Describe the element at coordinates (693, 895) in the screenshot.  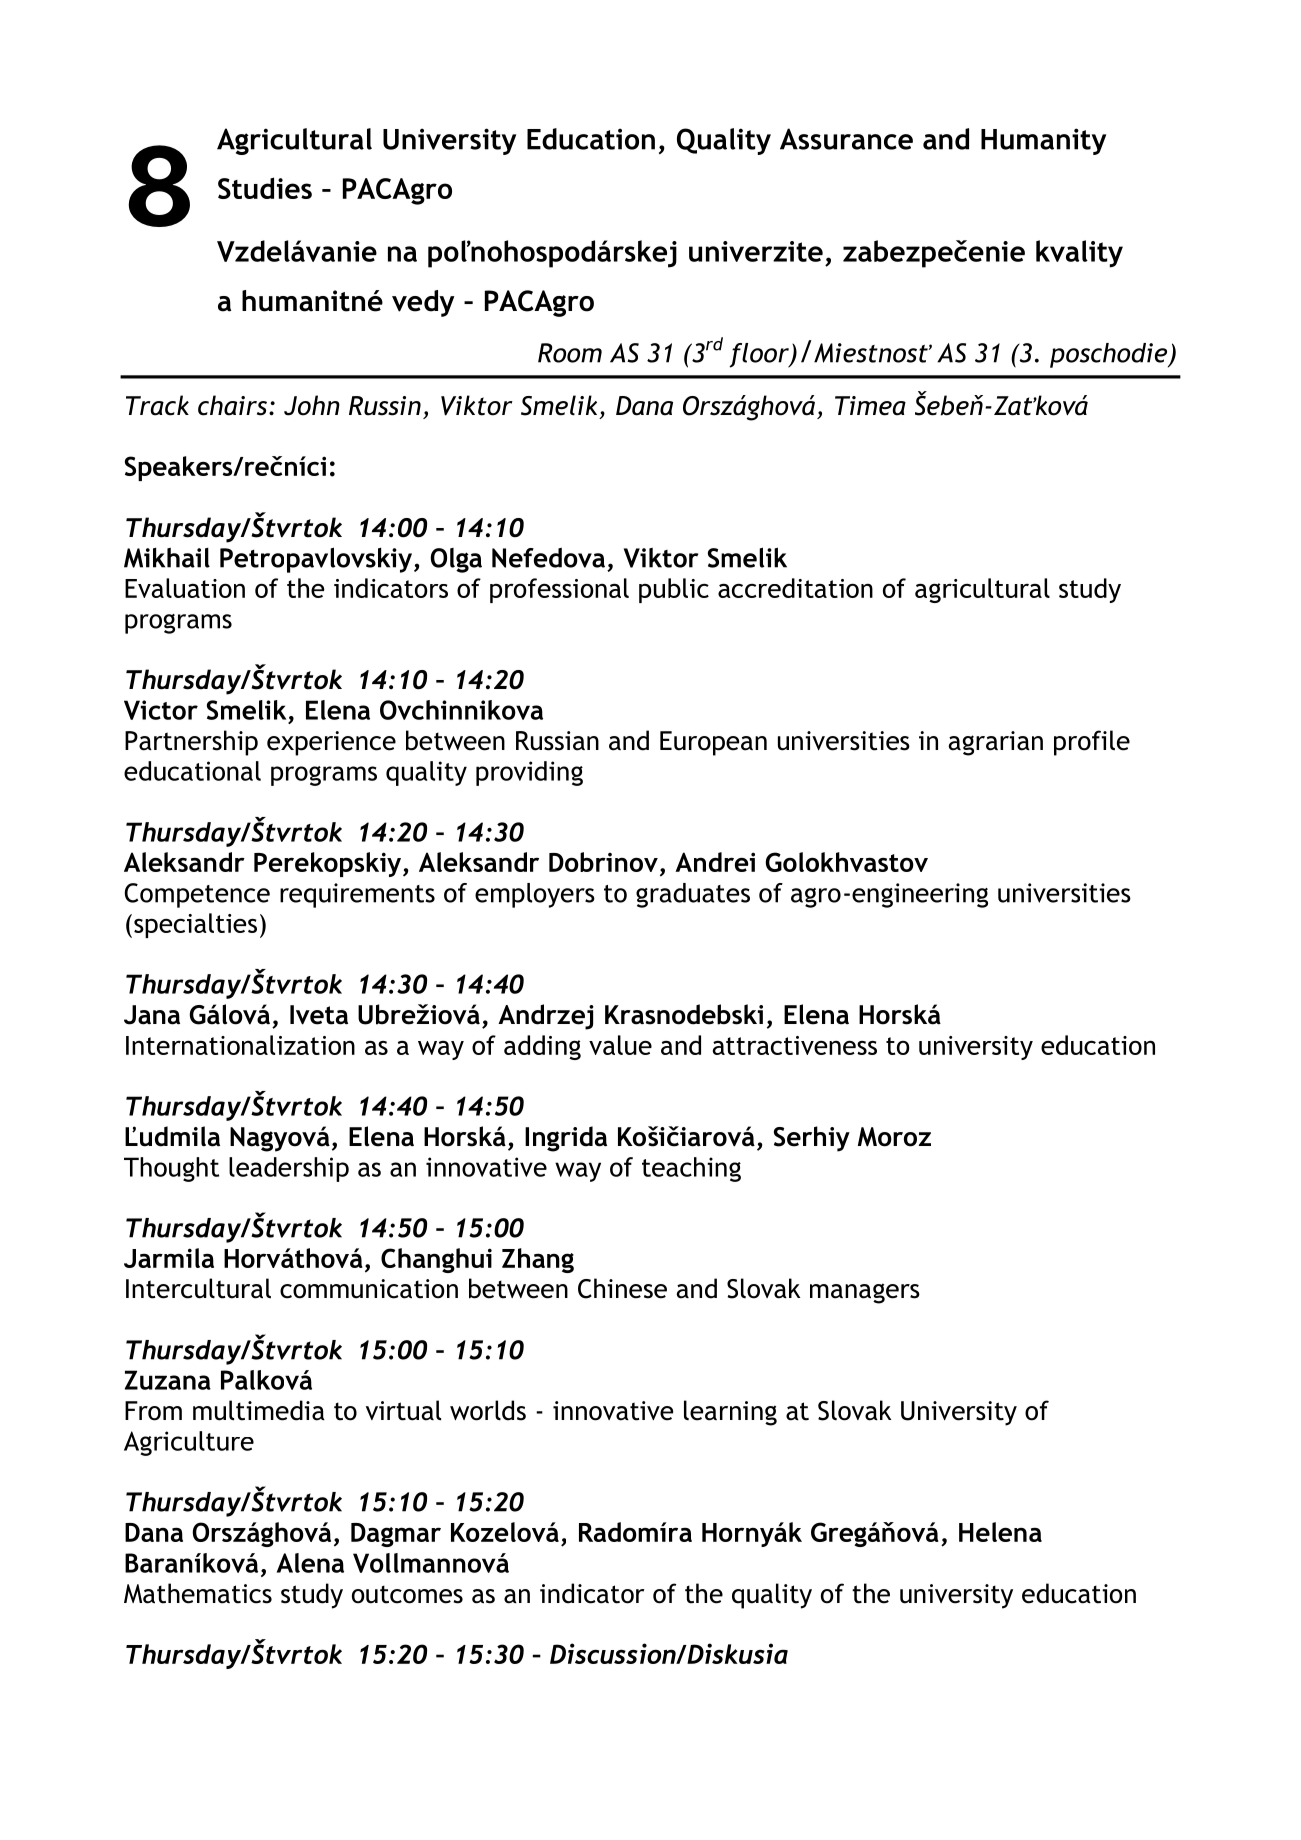
I see `graduates` at that location.
